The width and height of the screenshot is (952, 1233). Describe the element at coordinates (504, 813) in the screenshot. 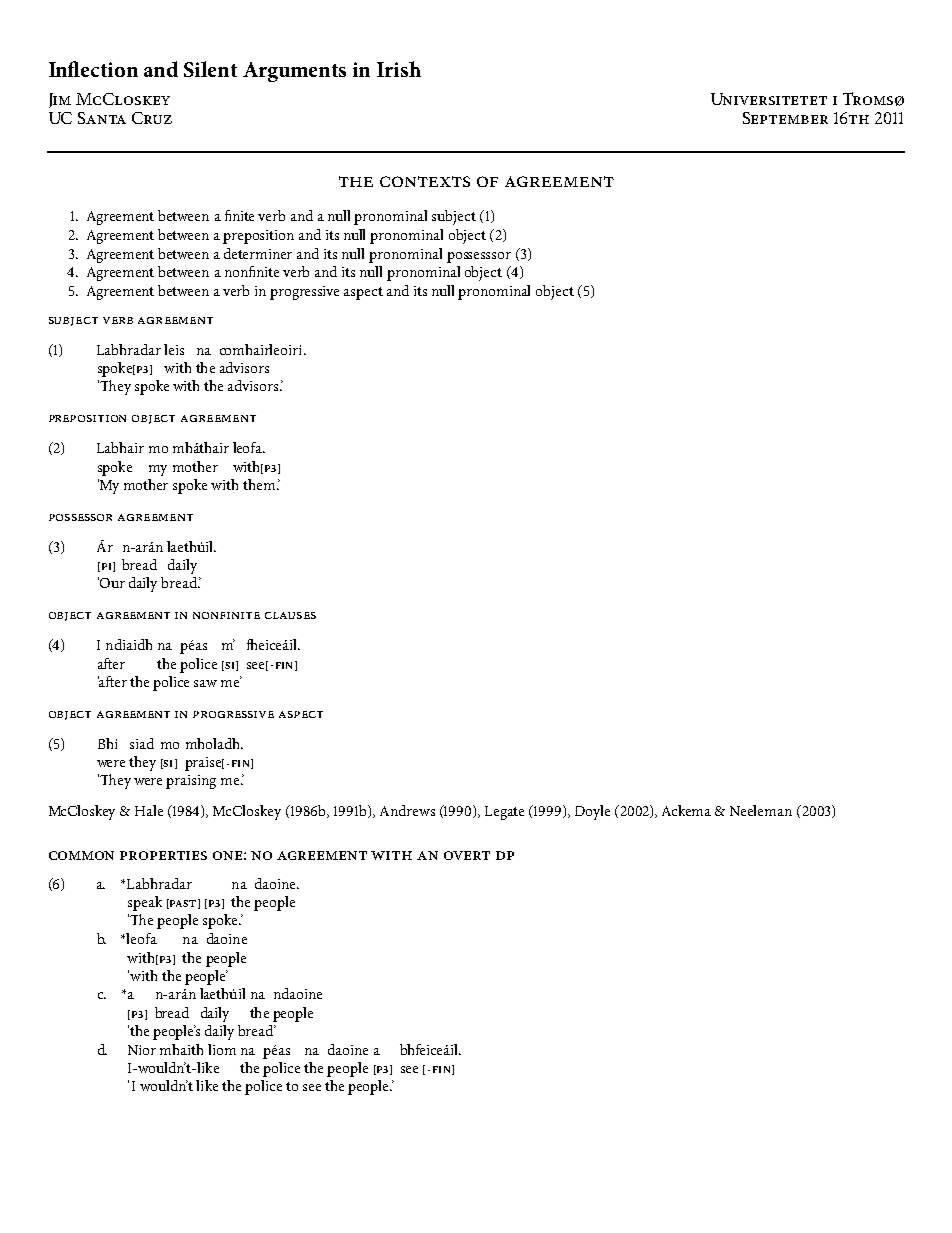

I see `Legate` at that location.
